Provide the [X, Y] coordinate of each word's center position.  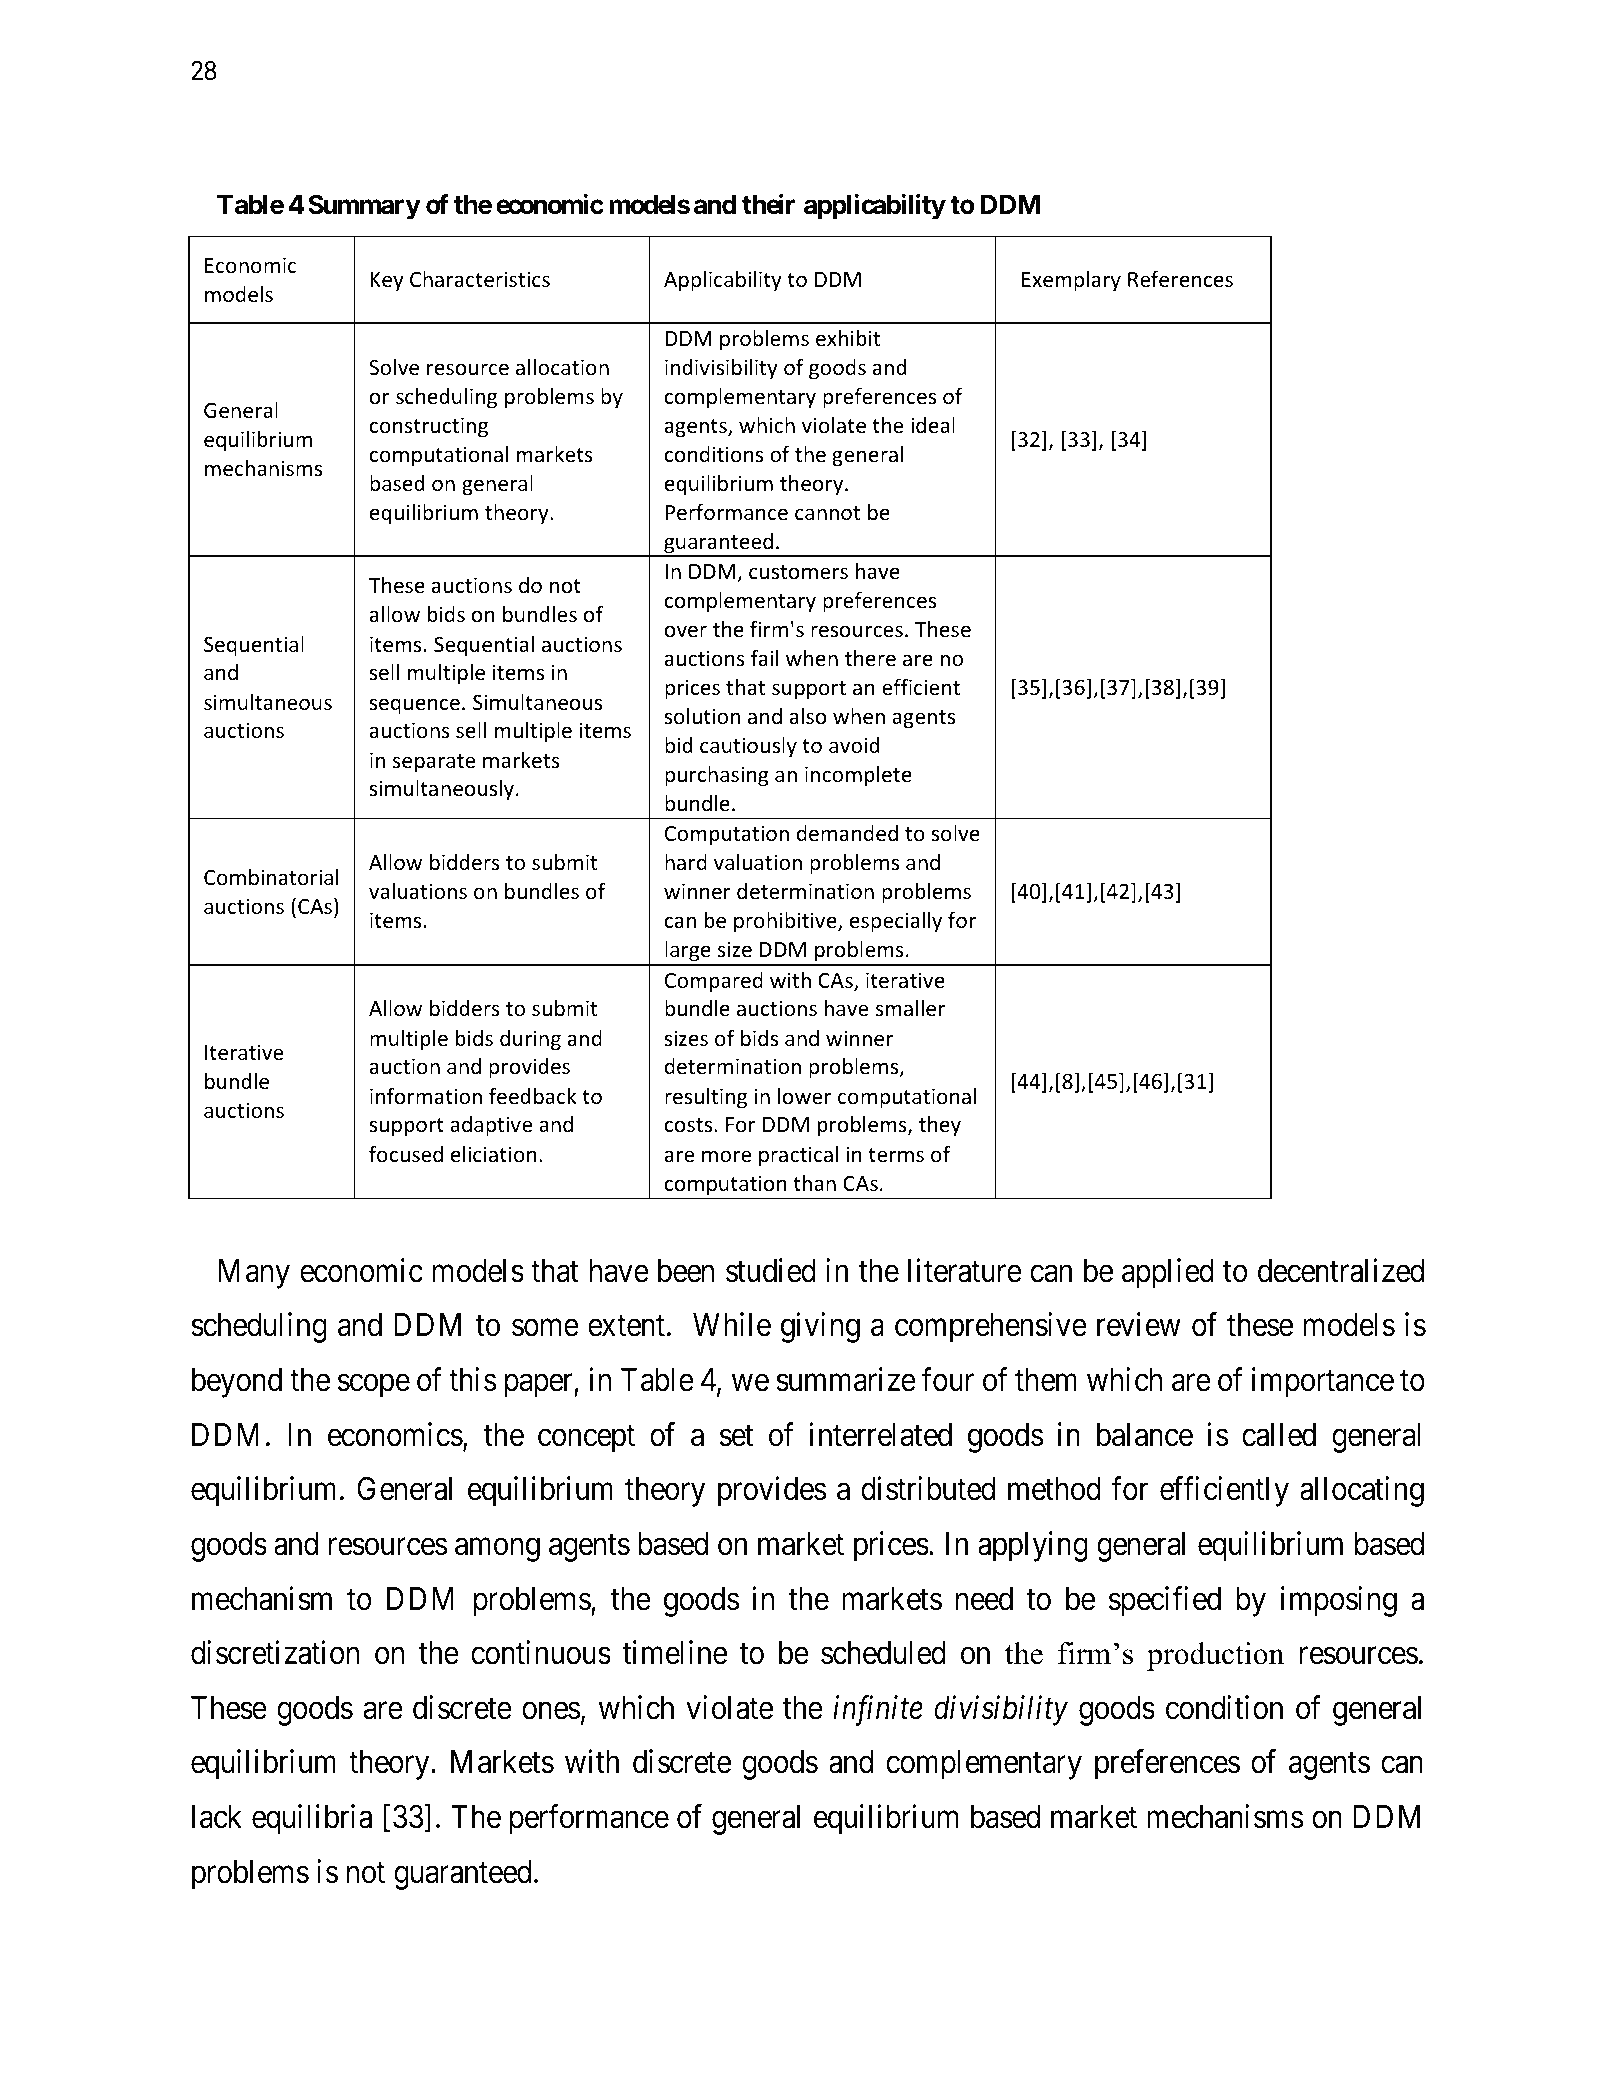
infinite [878, 1711]
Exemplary [1071, 281]
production [1215, 1656]
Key [387, 281]
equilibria [312, 1820]
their [768, 204]
